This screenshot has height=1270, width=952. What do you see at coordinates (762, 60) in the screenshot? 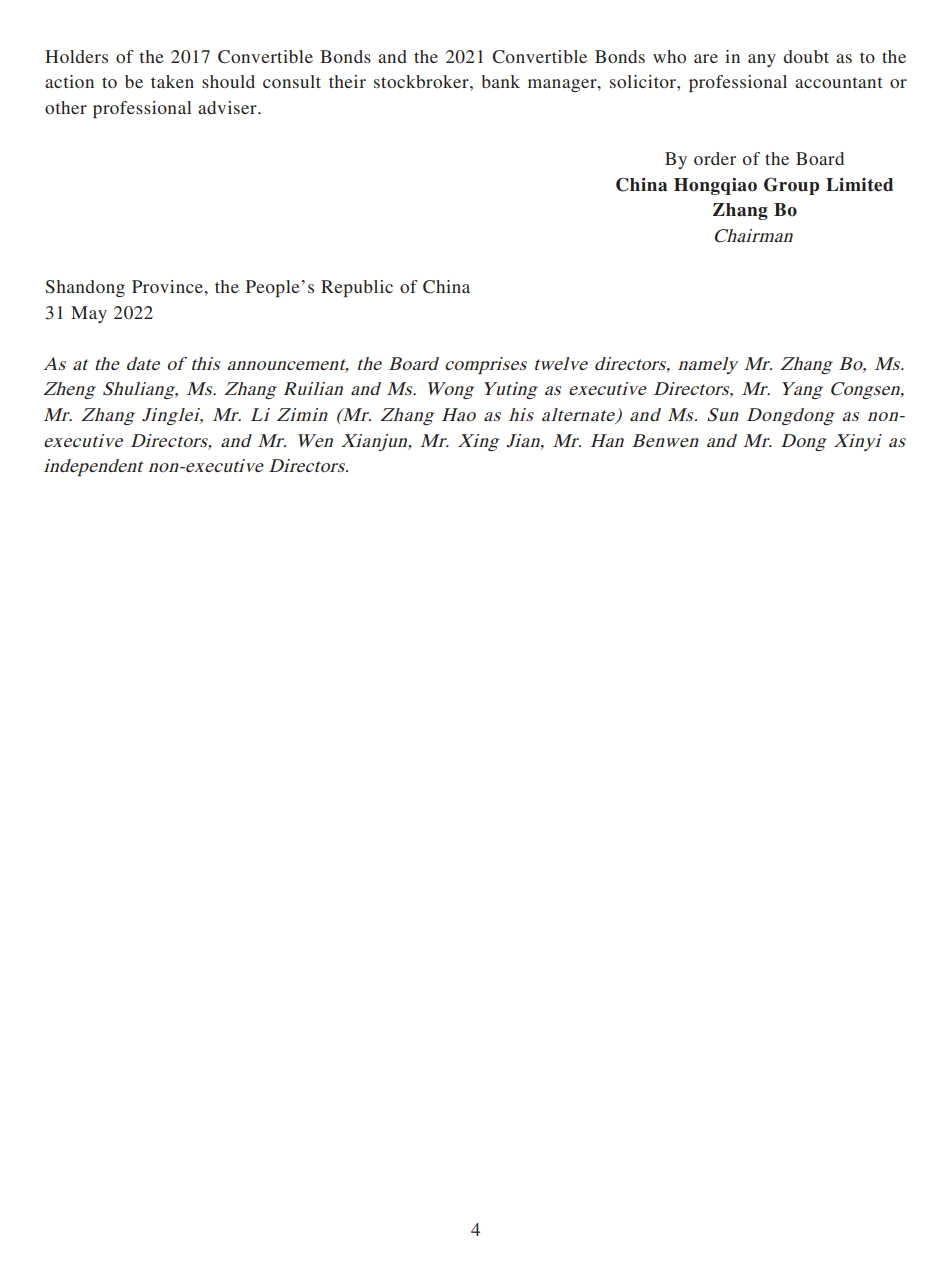
I see `any` at bounding box center [762, 60].
